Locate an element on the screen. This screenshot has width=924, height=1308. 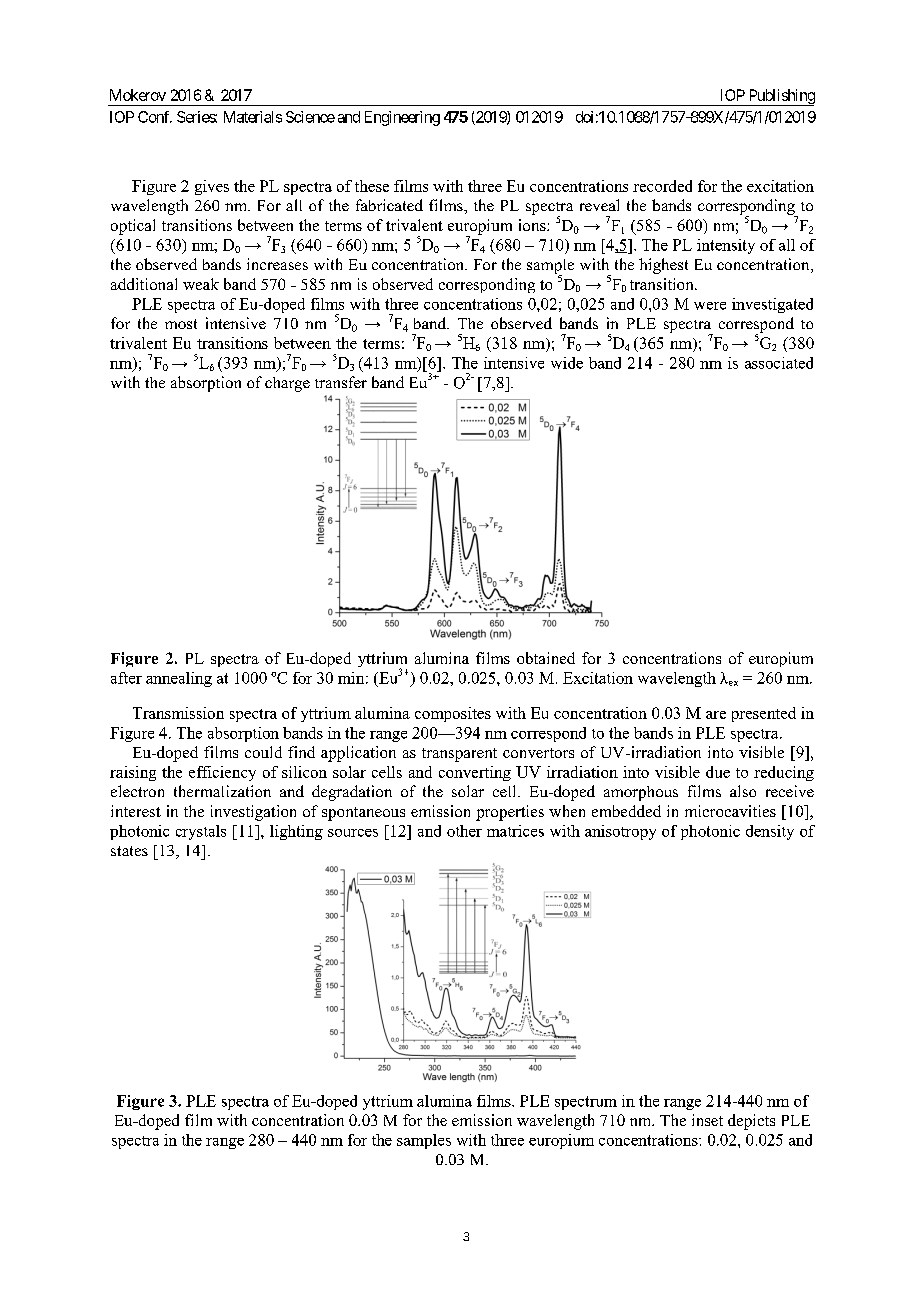
Publishing is located at coordinates (781, 97).
